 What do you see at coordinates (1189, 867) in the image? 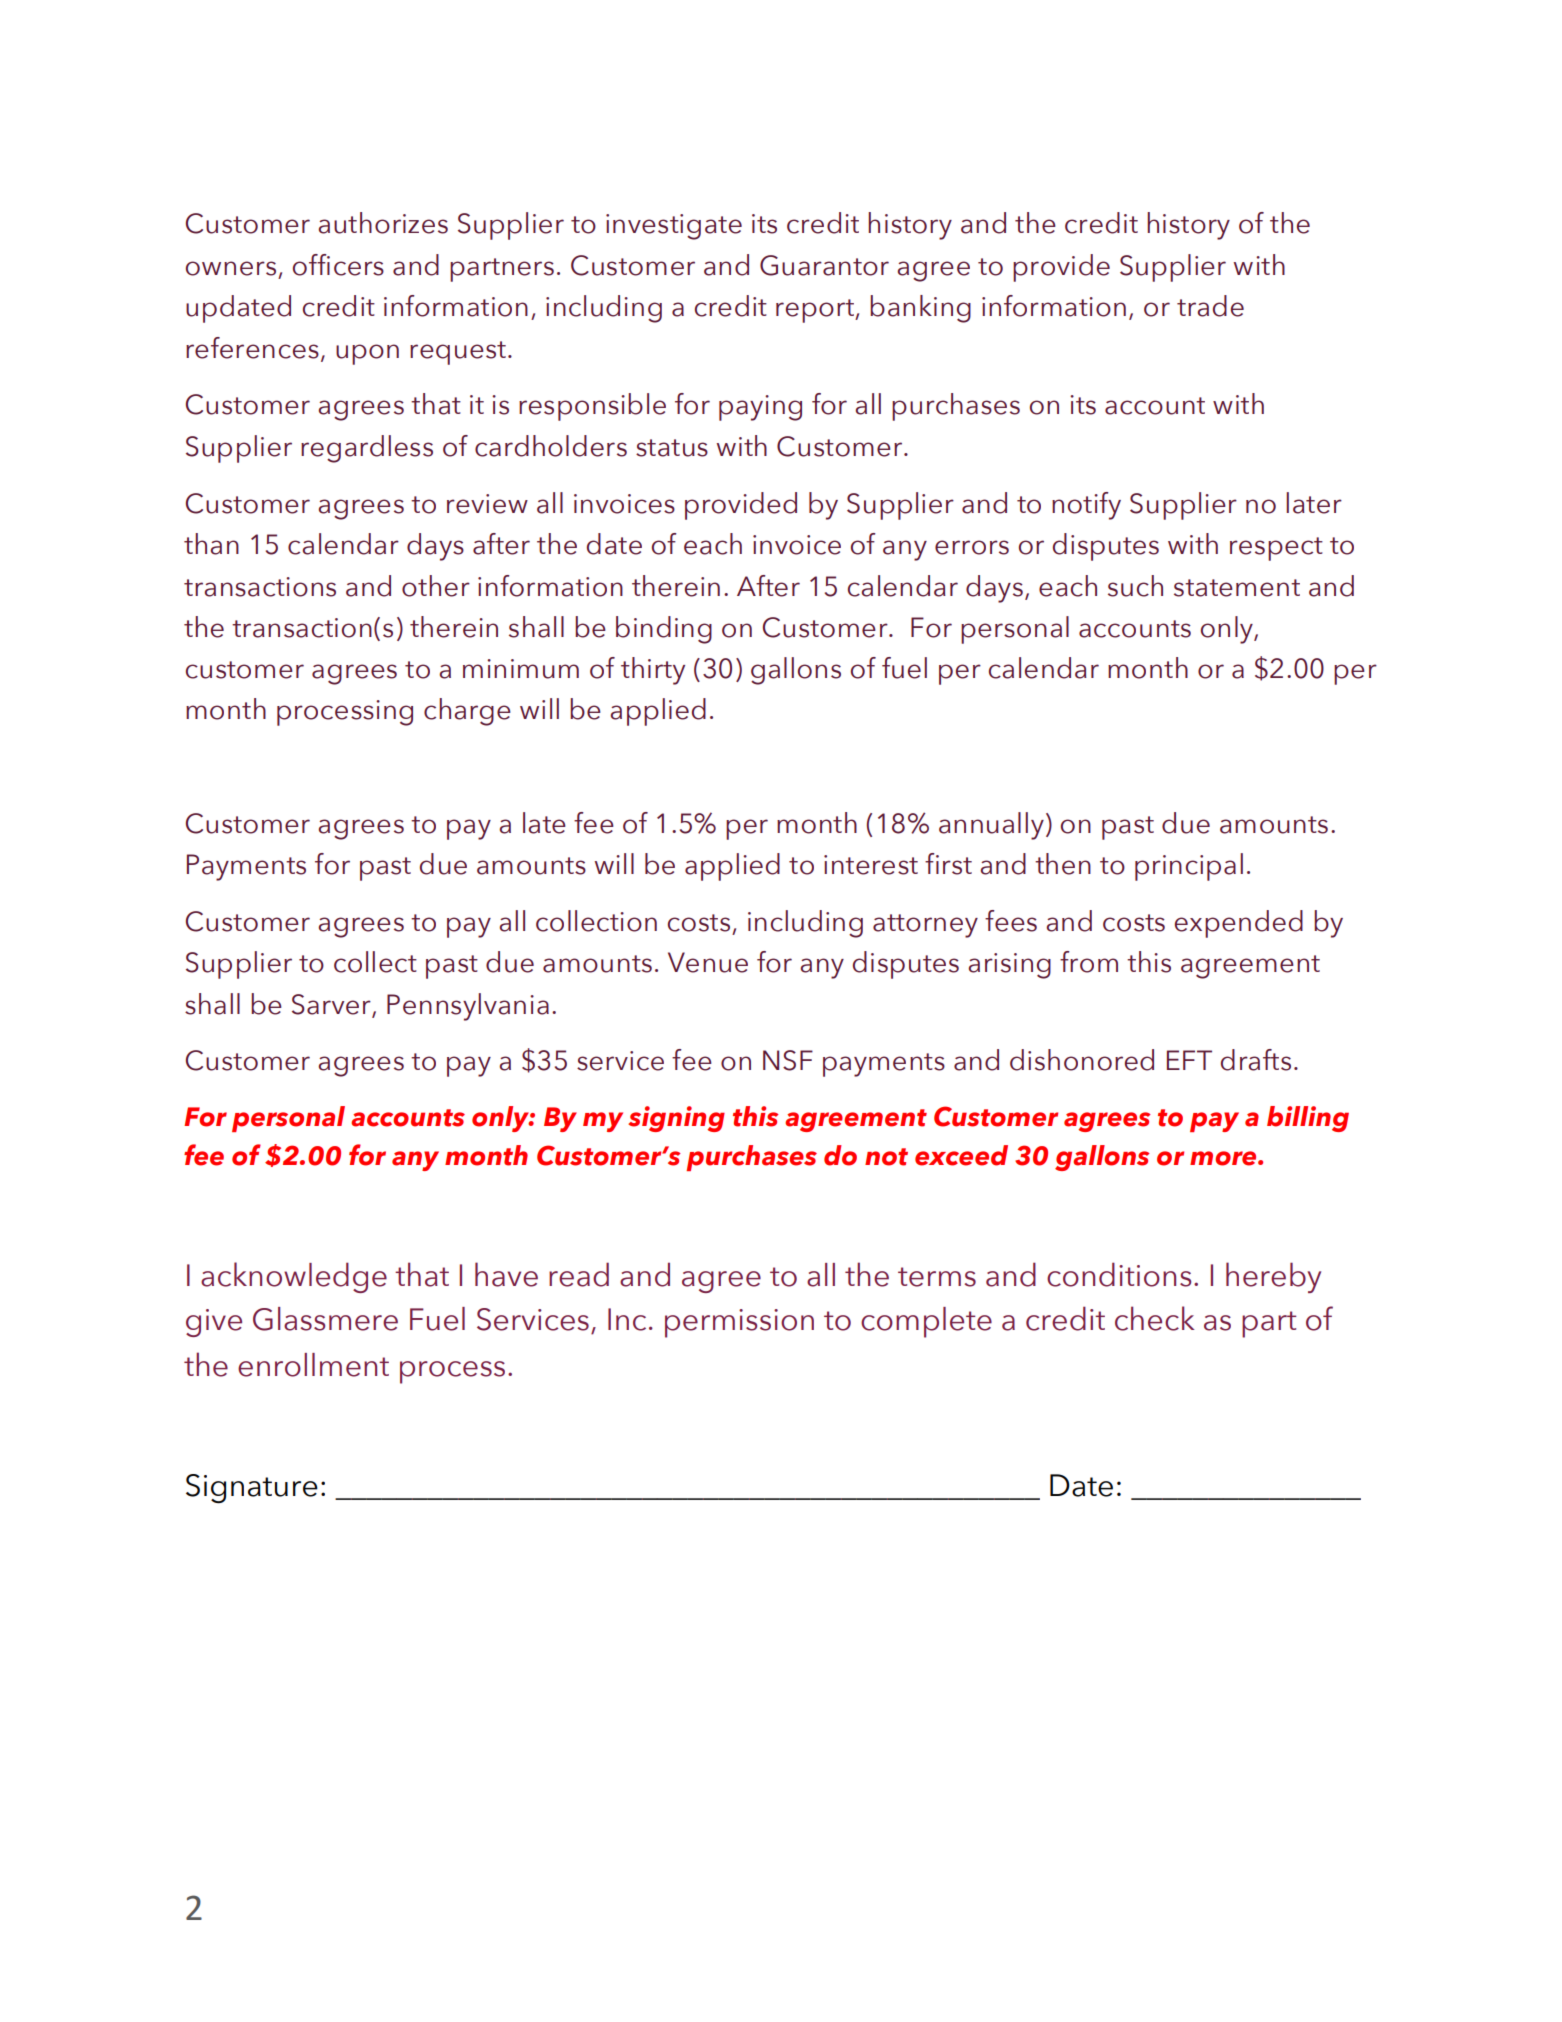
I see `principal` at bounding box center [1189, 867].
